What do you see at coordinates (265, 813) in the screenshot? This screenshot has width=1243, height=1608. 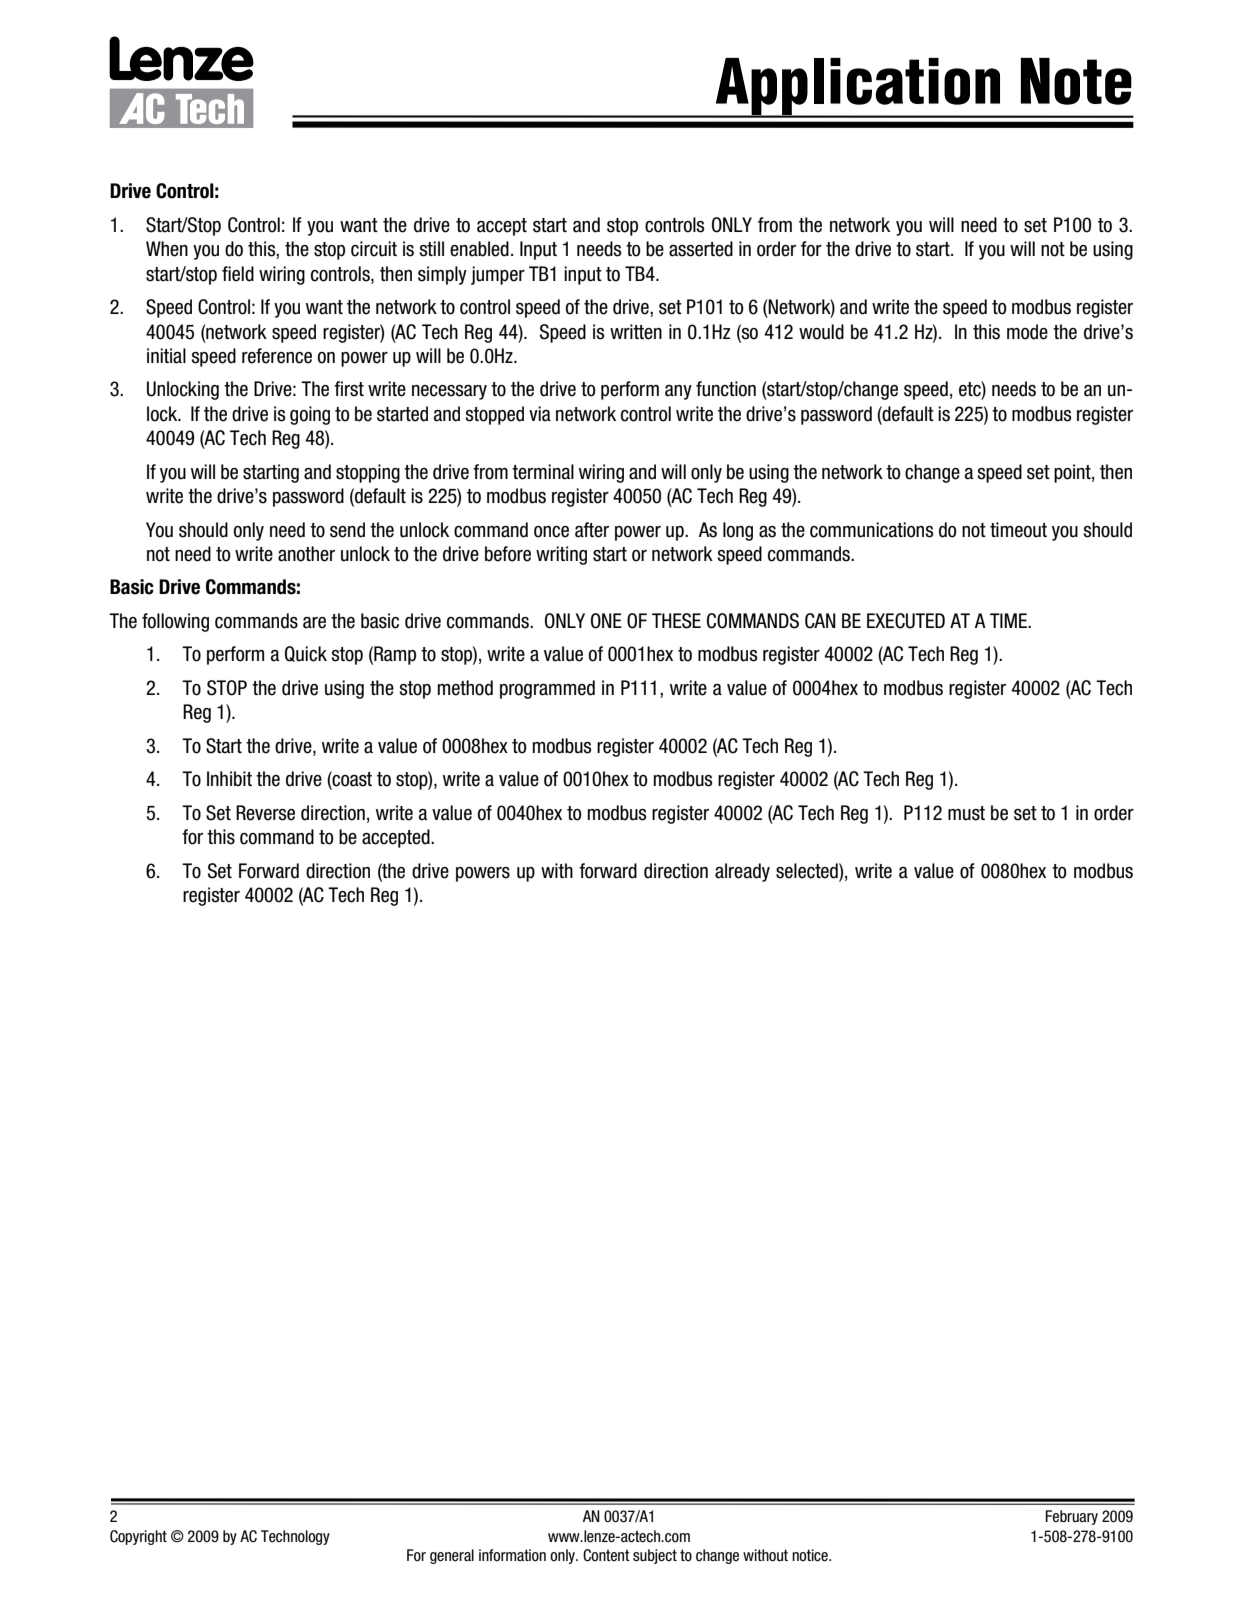 I see `Reverse` at bounding box center [265, 813].
